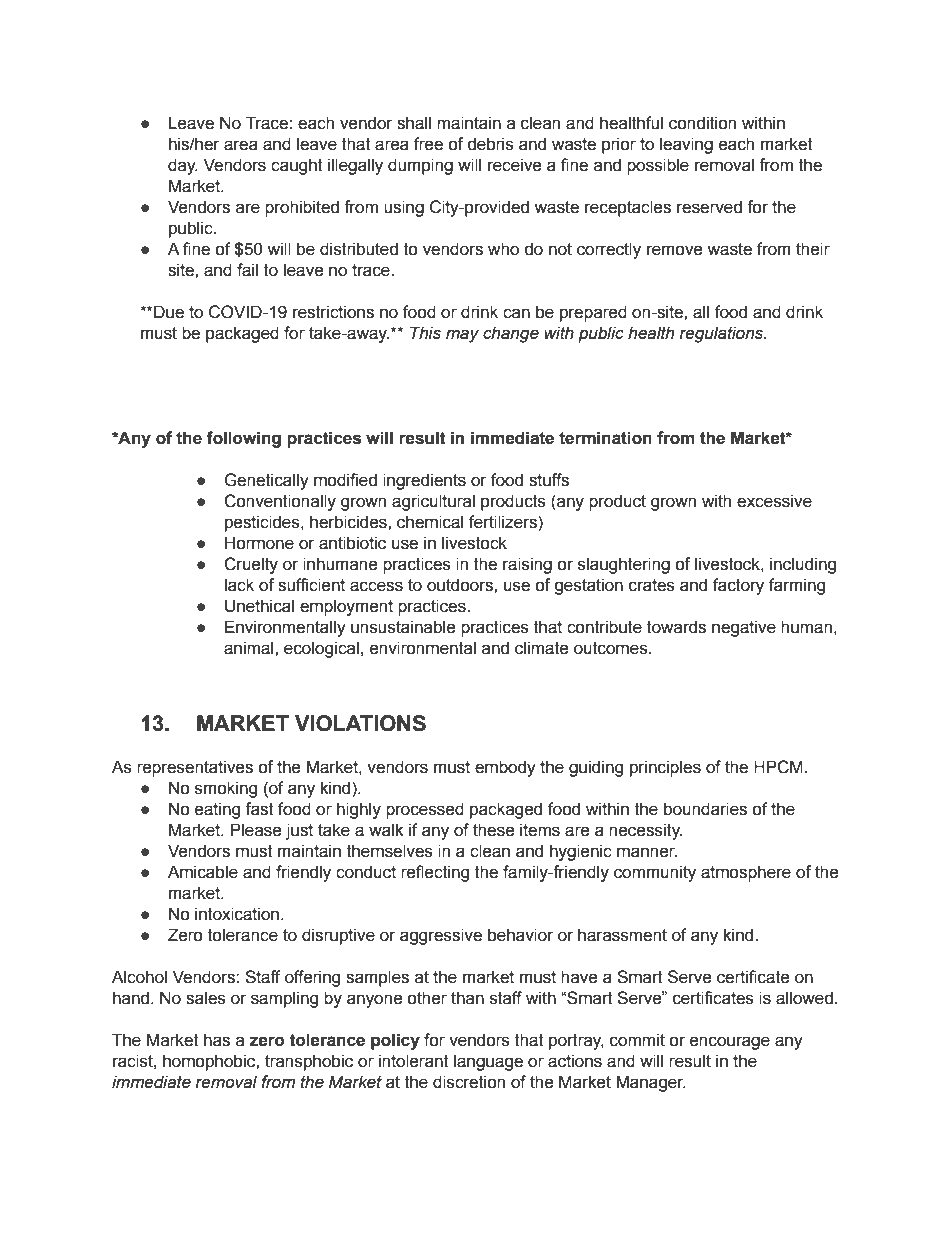 The width and height of the screenshot is (952, 1233). Describe the element at coordinates (686, 145) in the screenshot. I see `leaving` at that location.
